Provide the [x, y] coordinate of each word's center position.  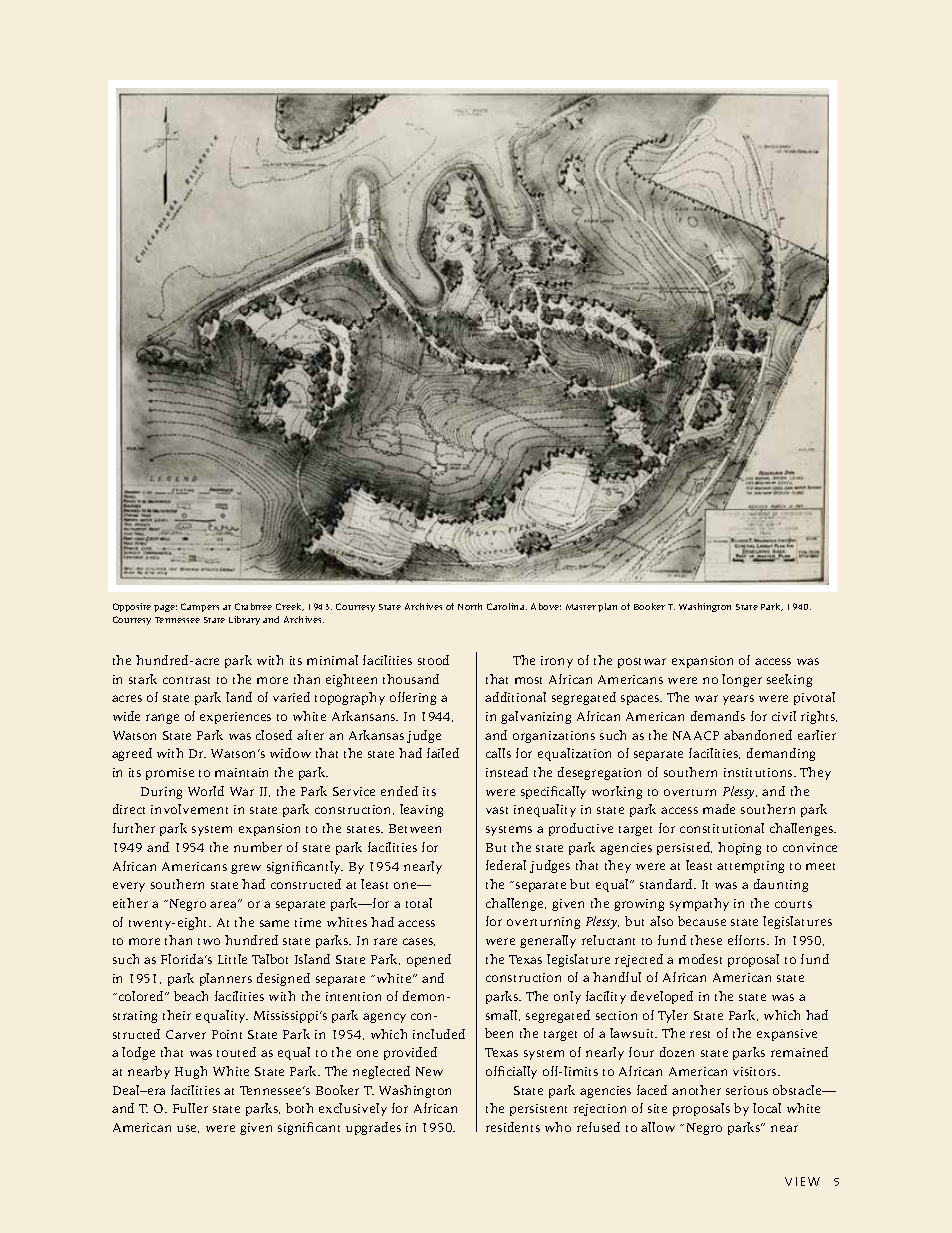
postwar [642, 663]
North [470, 606]
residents [513, 1127]
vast [497, 810]
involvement [189, 809]
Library [244, 620]
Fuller [190, 1108]
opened [429, 960]
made [719, 809]
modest [700, 959]
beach [191, 996]
